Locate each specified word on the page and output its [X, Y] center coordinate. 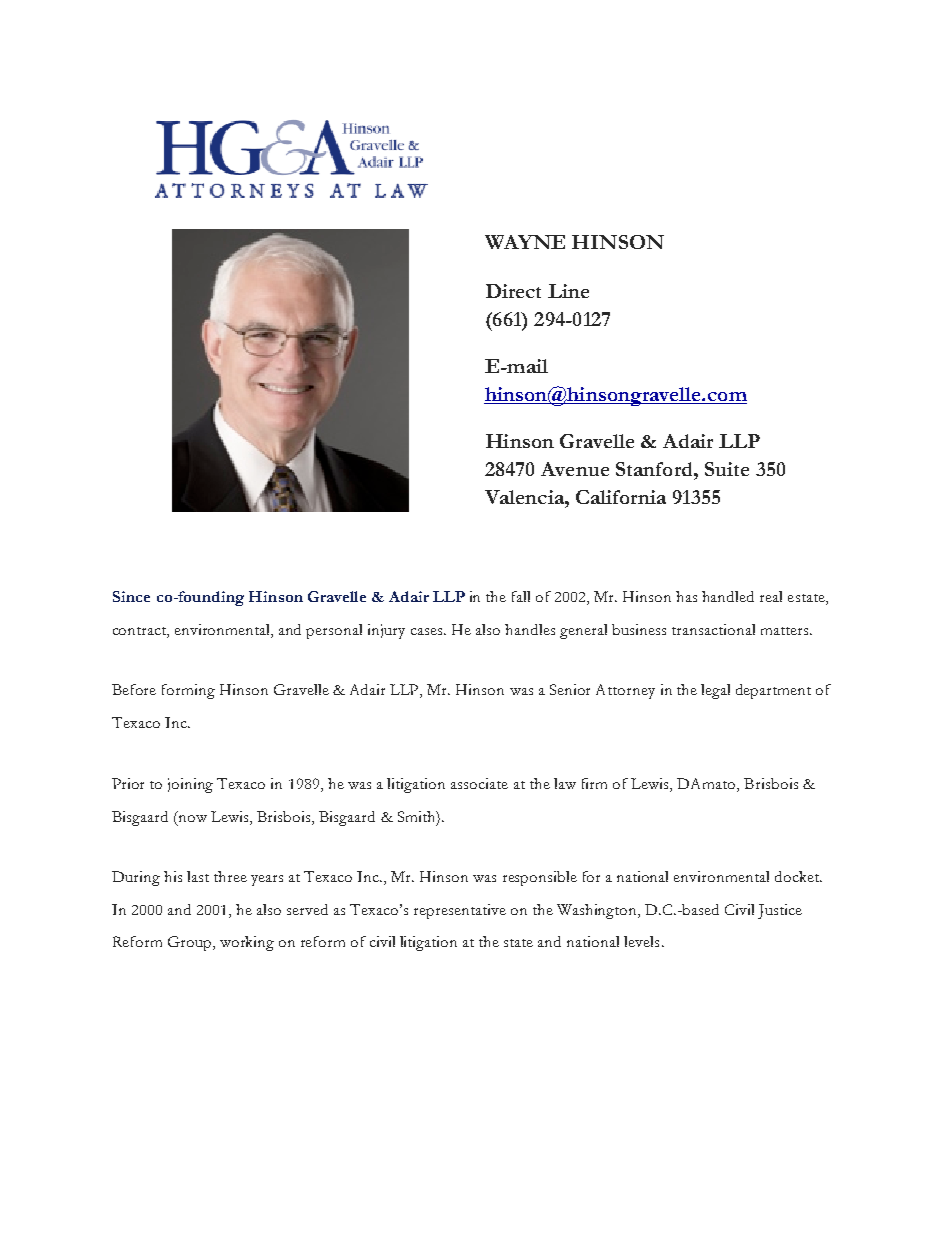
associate [479, 783]
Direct [513, 291]
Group [191, 943]
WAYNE [525, 242]
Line [568, 291]
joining [190, 785]
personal [334, 631]
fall [521, 596]
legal [715, 691]
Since [131, 596]
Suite [727, 469]
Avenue [575, 469]
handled [728, 596]
